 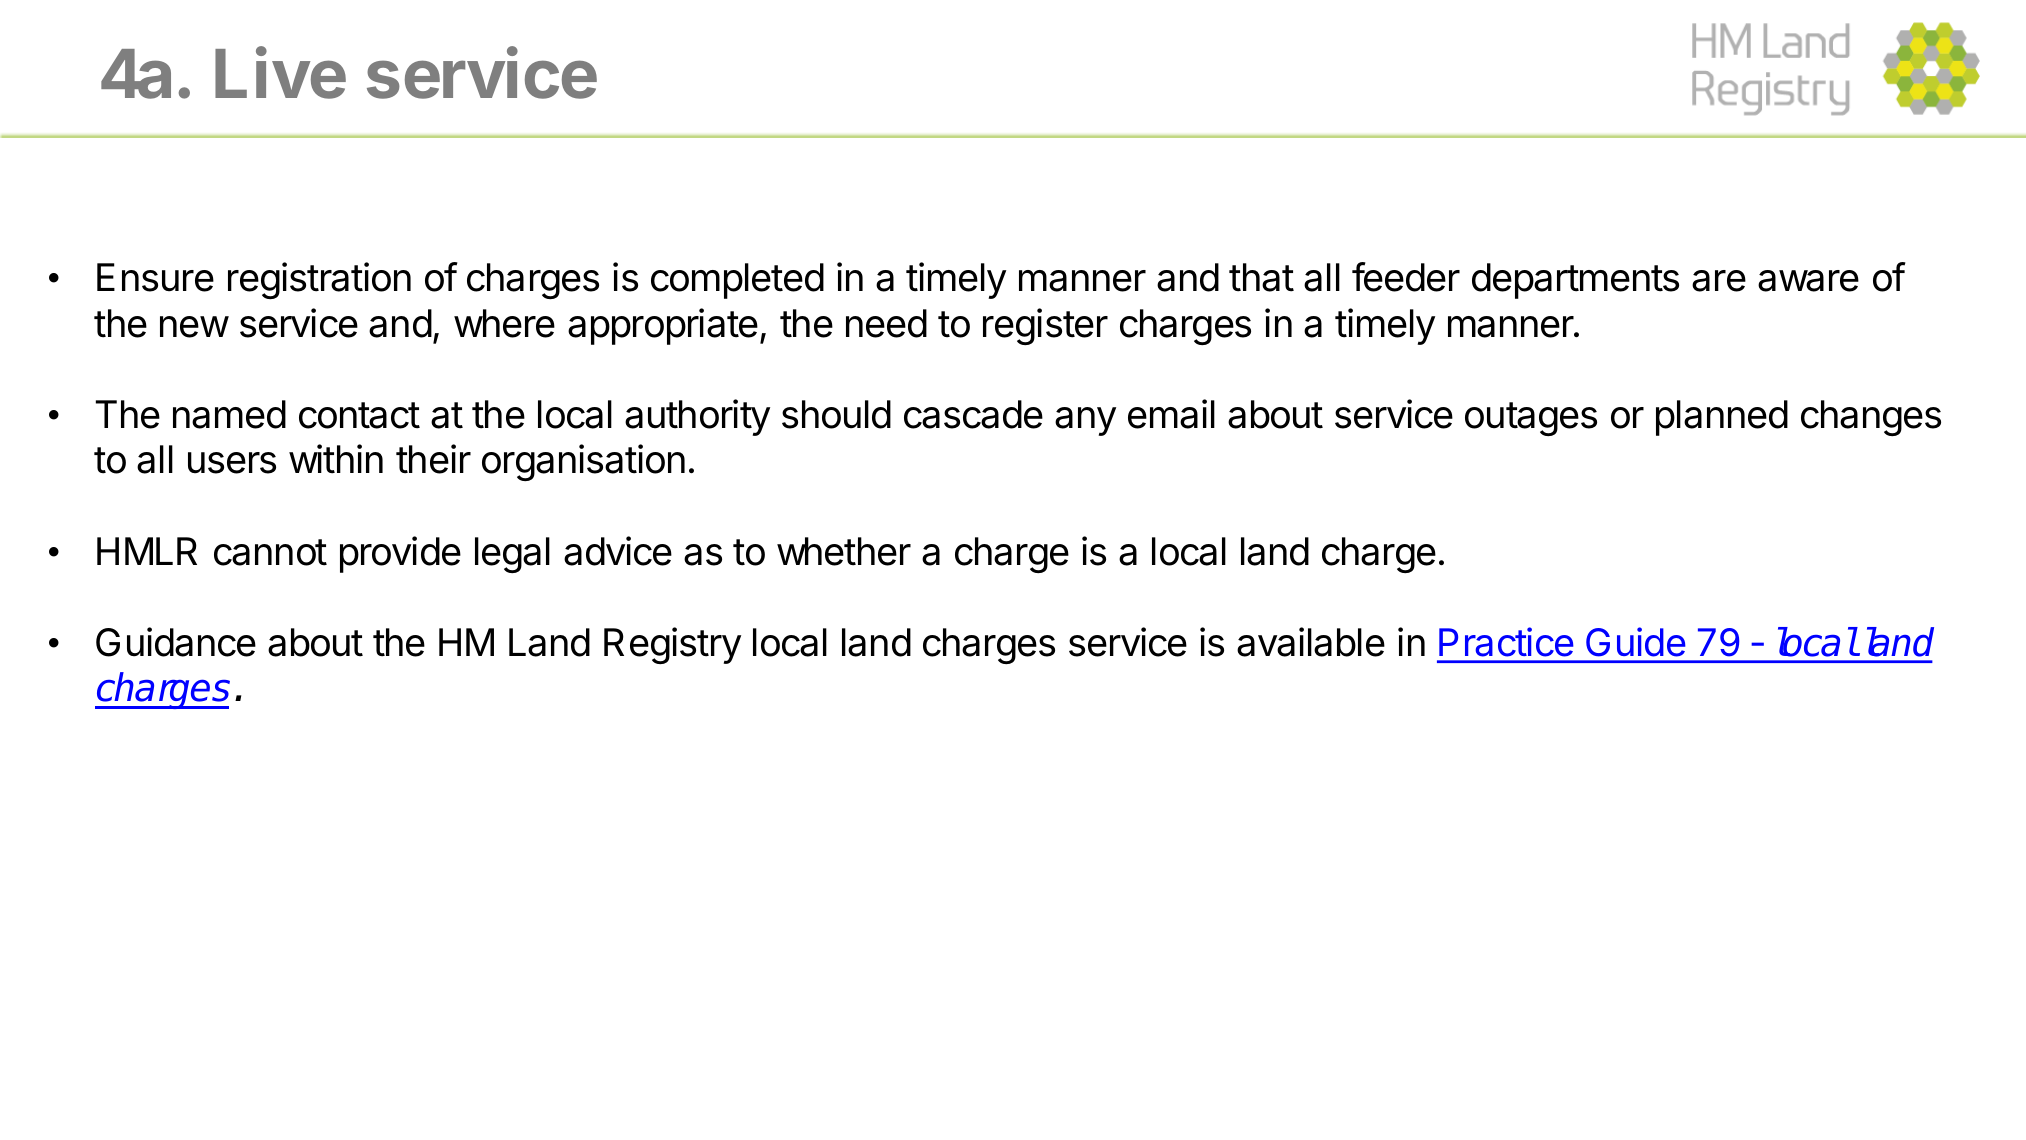 What do you see at coordinates (336, 459) in the screenshot?
I see `within` at bounding box center [336, 459].
